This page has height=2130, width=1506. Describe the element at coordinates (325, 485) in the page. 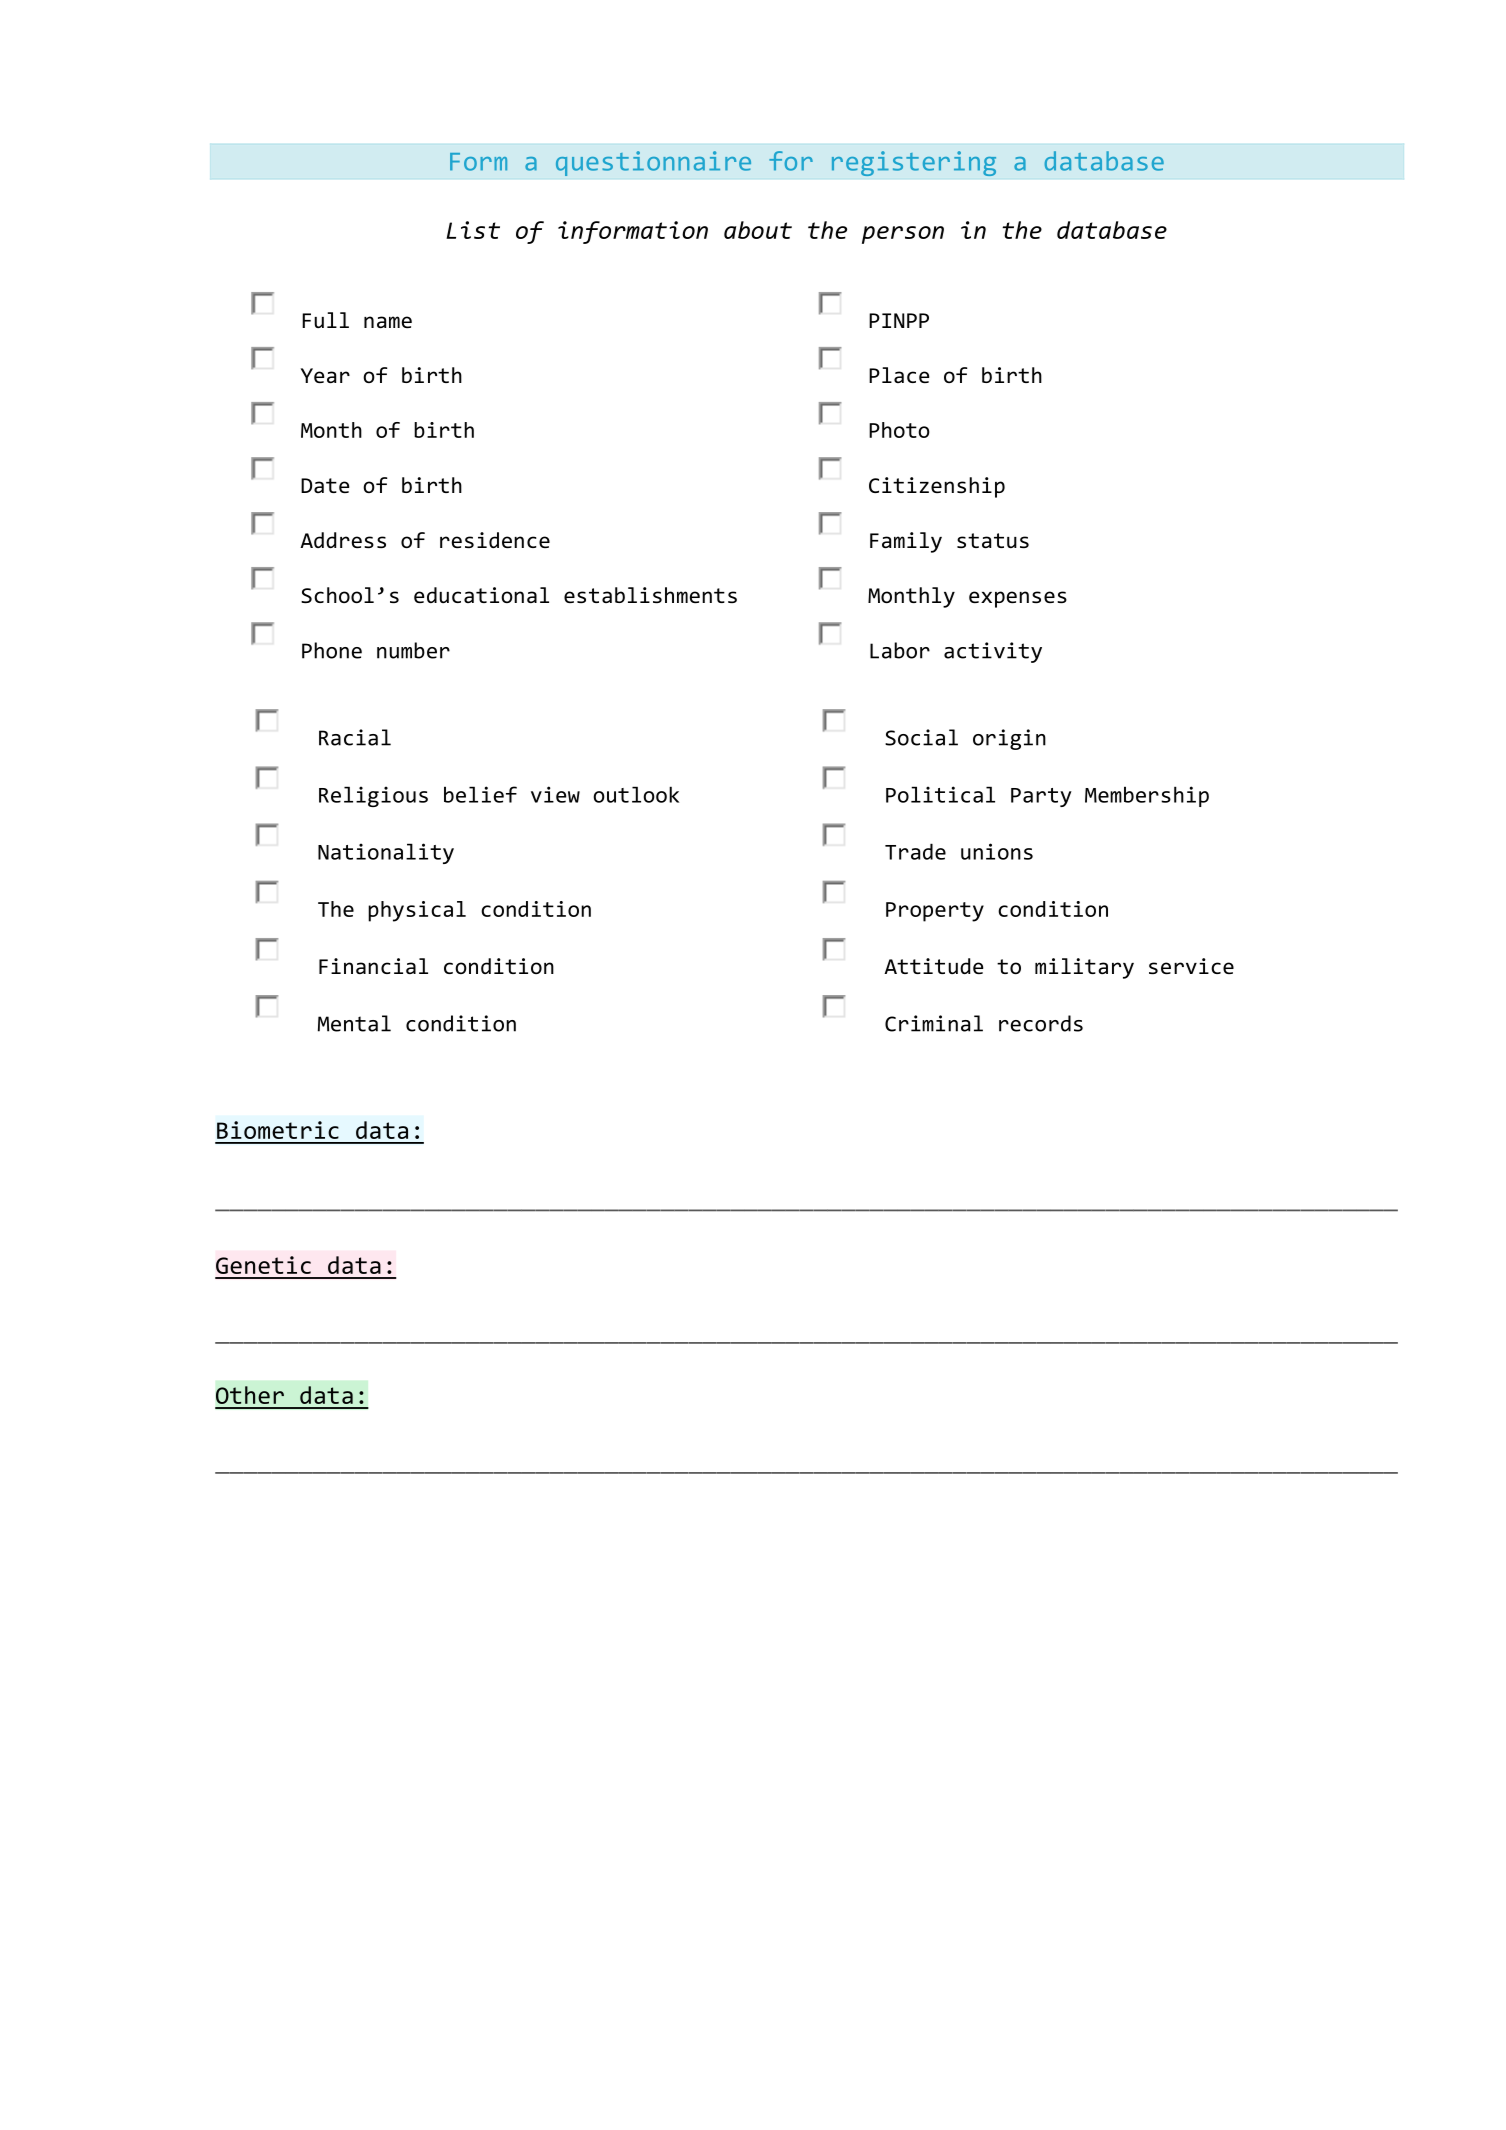

I see `Date` at that location.
